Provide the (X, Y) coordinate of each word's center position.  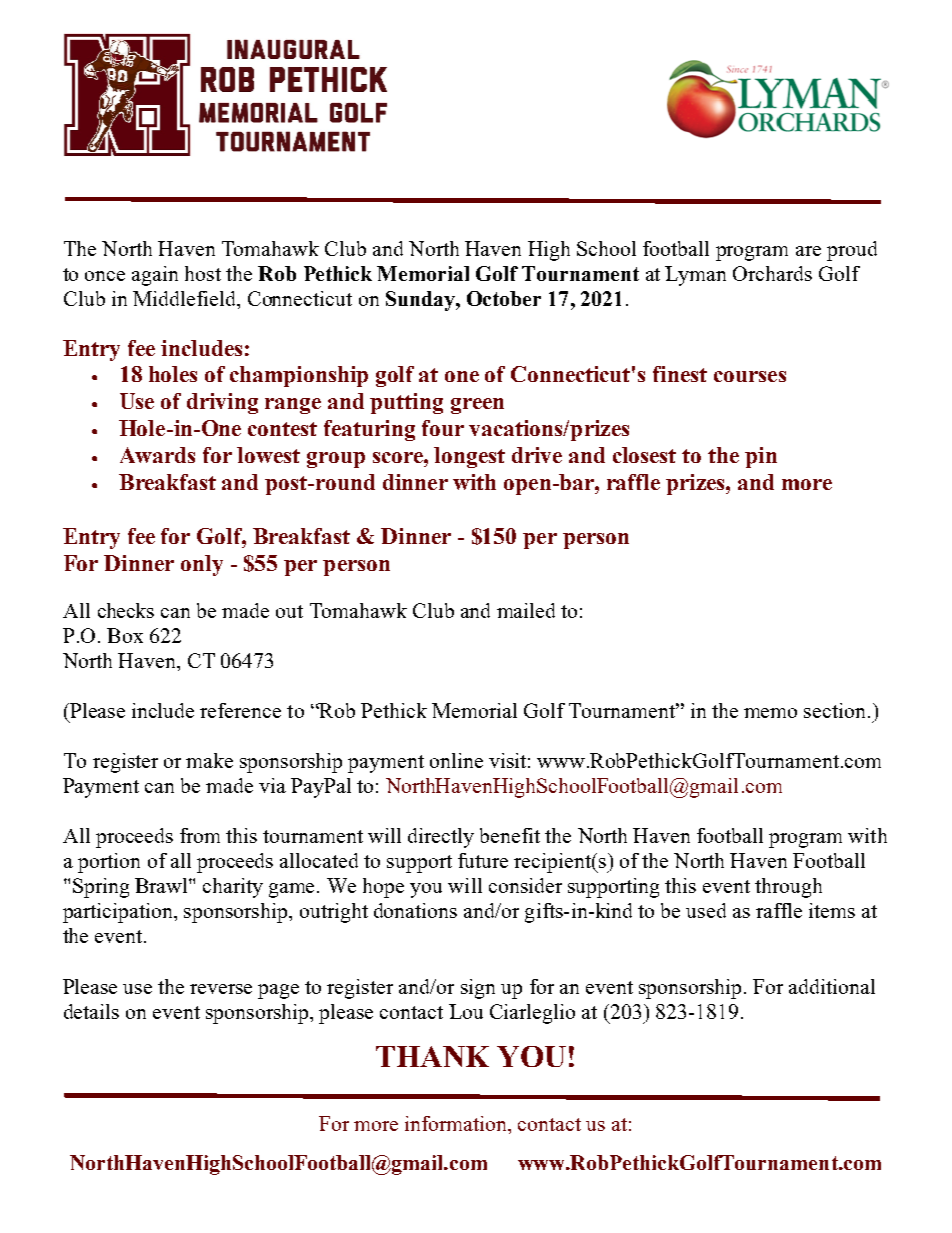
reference (240, 710)
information (457, 1123)
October (504, 298)
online (456, 760)
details (91, 1011)
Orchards (772, 273)
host (203, 273)
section (836, 710)
